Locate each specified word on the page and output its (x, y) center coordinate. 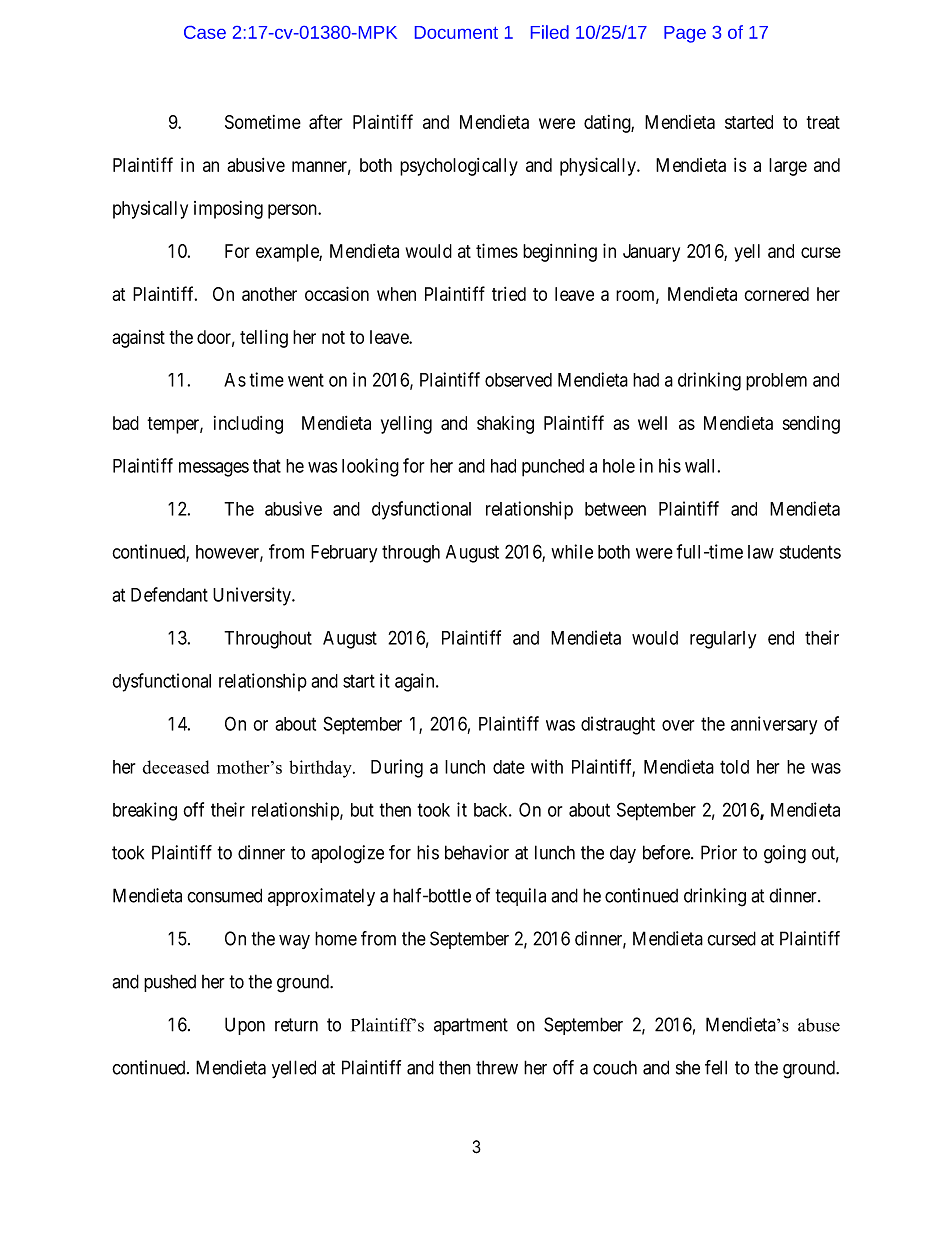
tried (509, 294)
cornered (776, 294)
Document (456, 32)
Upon (245, 1026)
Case (205, 32)
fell (716, 1067)
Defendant (169, 594)
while (572, 551)
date (509, 767)
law (761, 552)
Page (685, 34)
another (269, 294)
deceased (176, 767)
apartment (471, 1026)
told (734, 767)
